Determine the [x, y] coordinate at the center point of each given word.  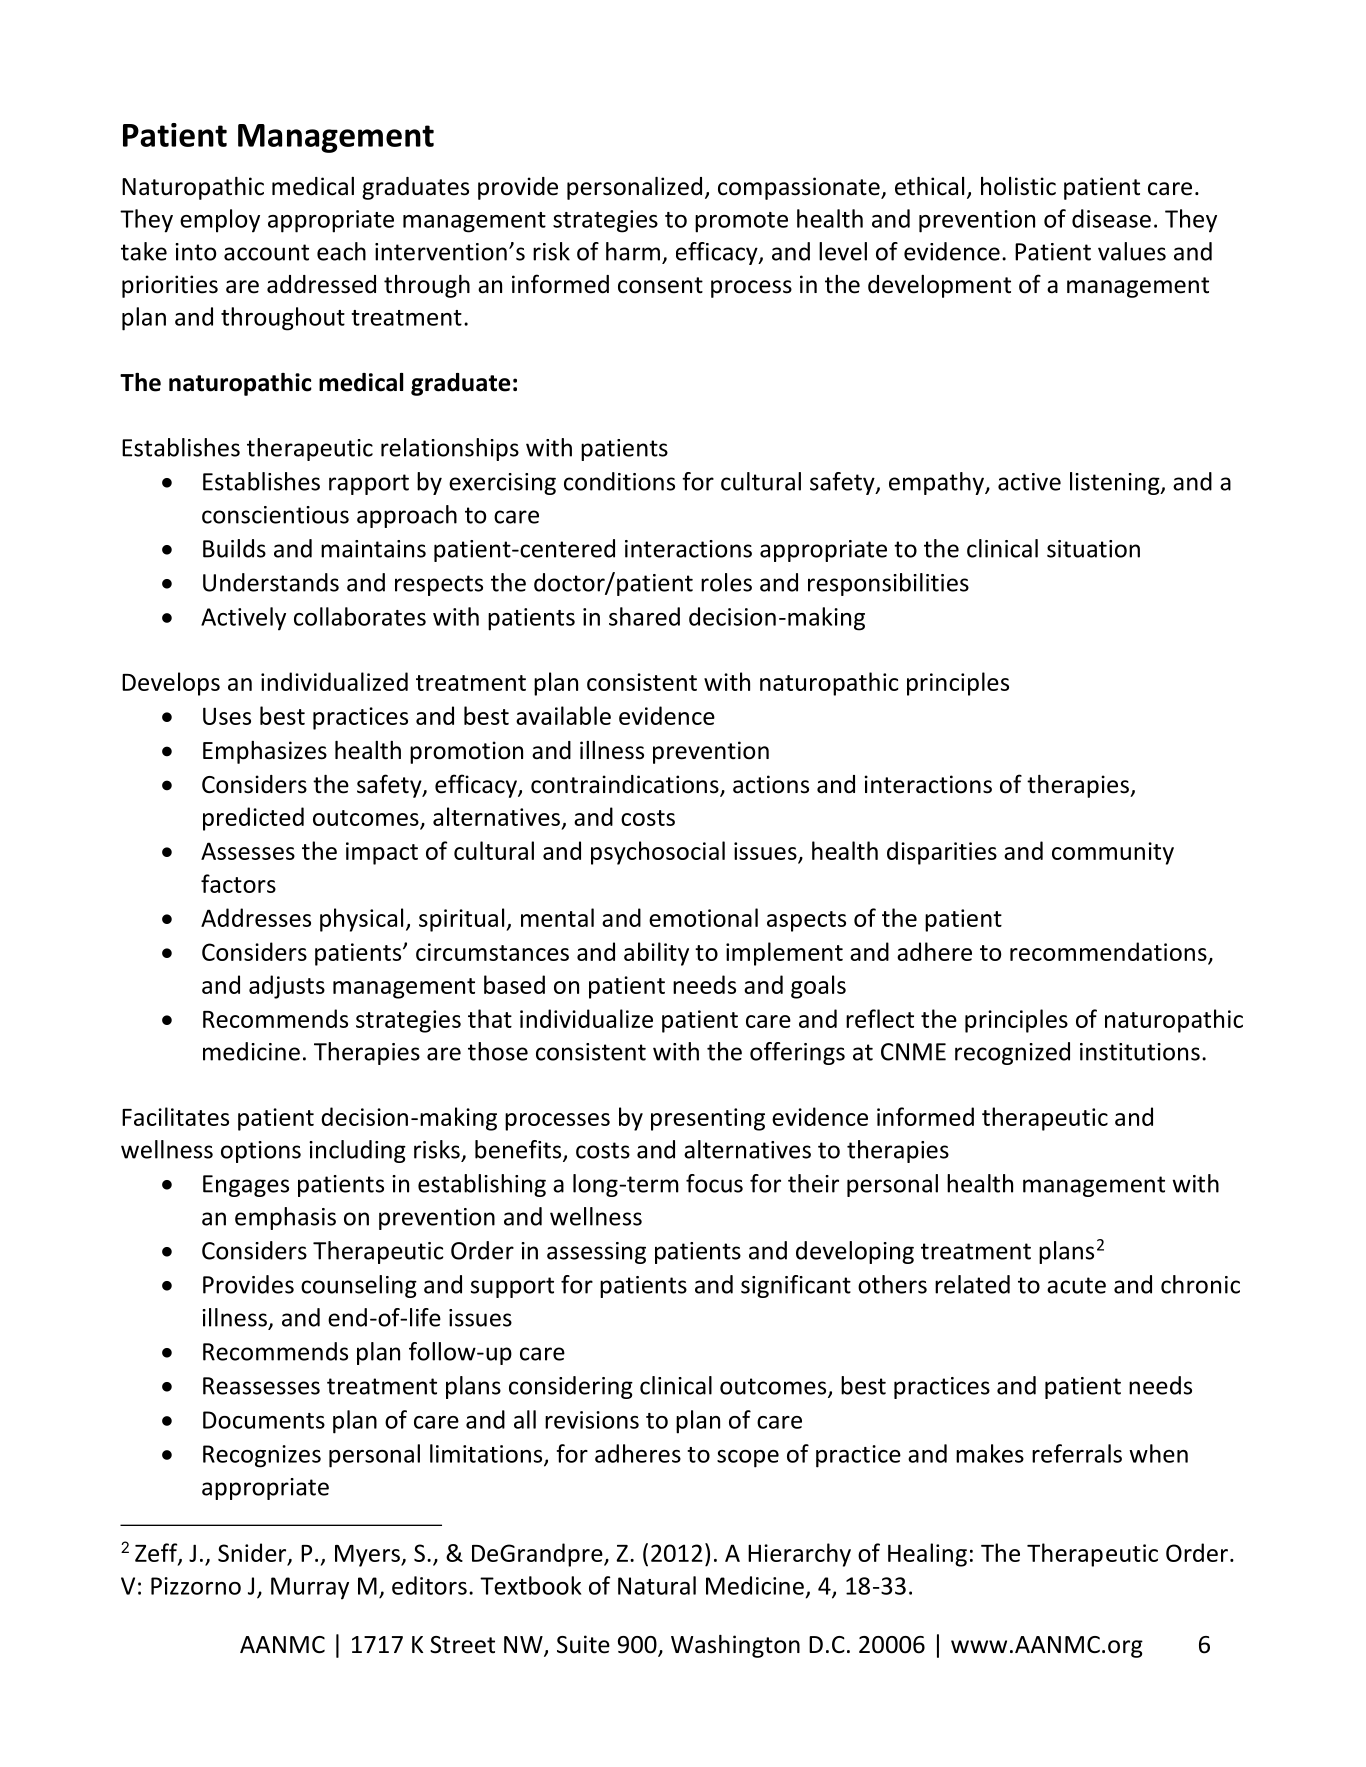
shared [644, 616]
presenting [708, 1119]
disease [1111, 218]
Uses [227, 716]
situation [1093, 549]
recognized [1012, 1053]
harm [633, 251]
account [266, 252]
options [261, 1152]
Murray [310, 1588]
